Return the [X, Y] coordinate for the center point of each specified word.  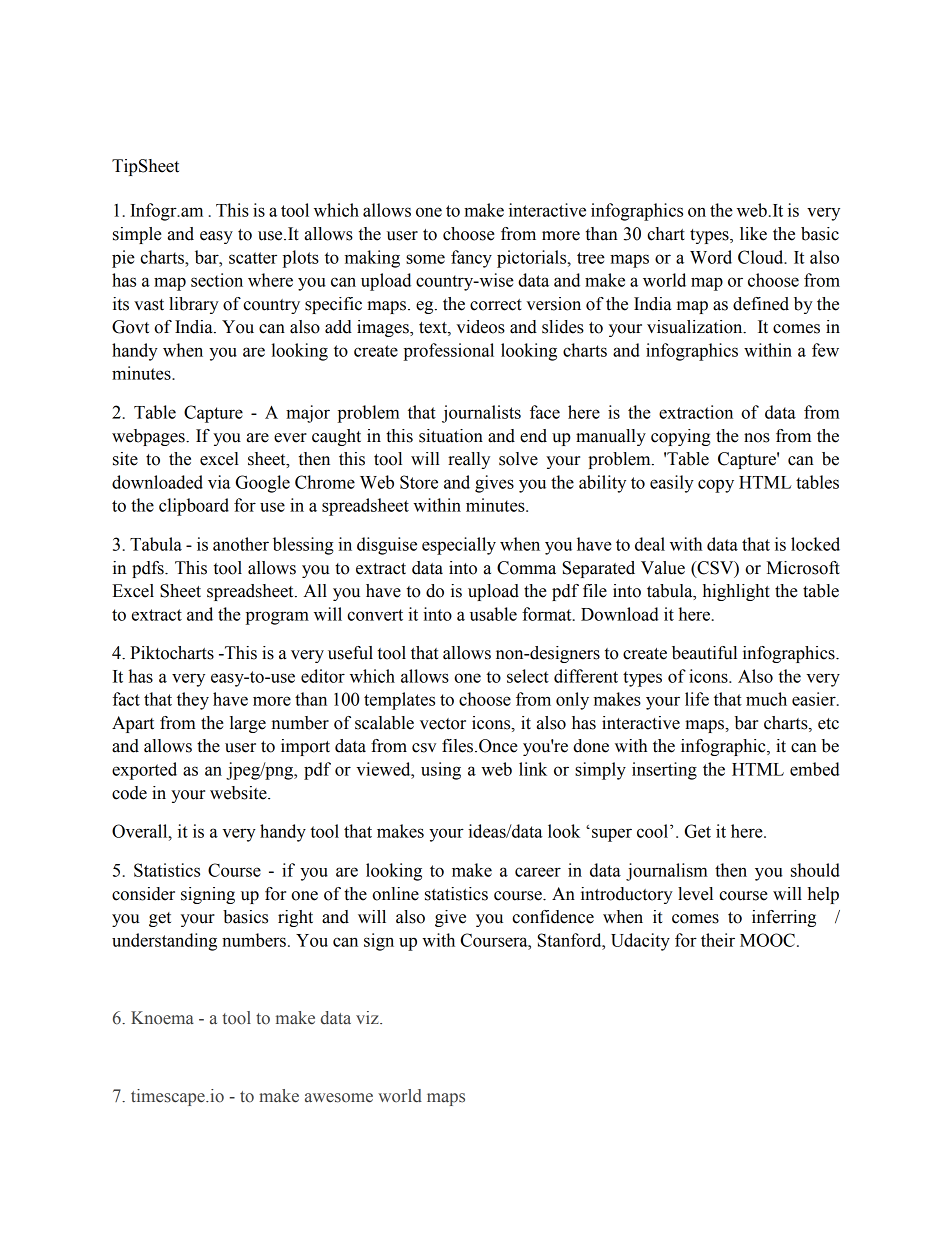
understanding [164, 942]
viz [368, 1017]
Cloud [762, 257]
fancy [471, 259]
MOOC [767, 940]
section [217, 280]
